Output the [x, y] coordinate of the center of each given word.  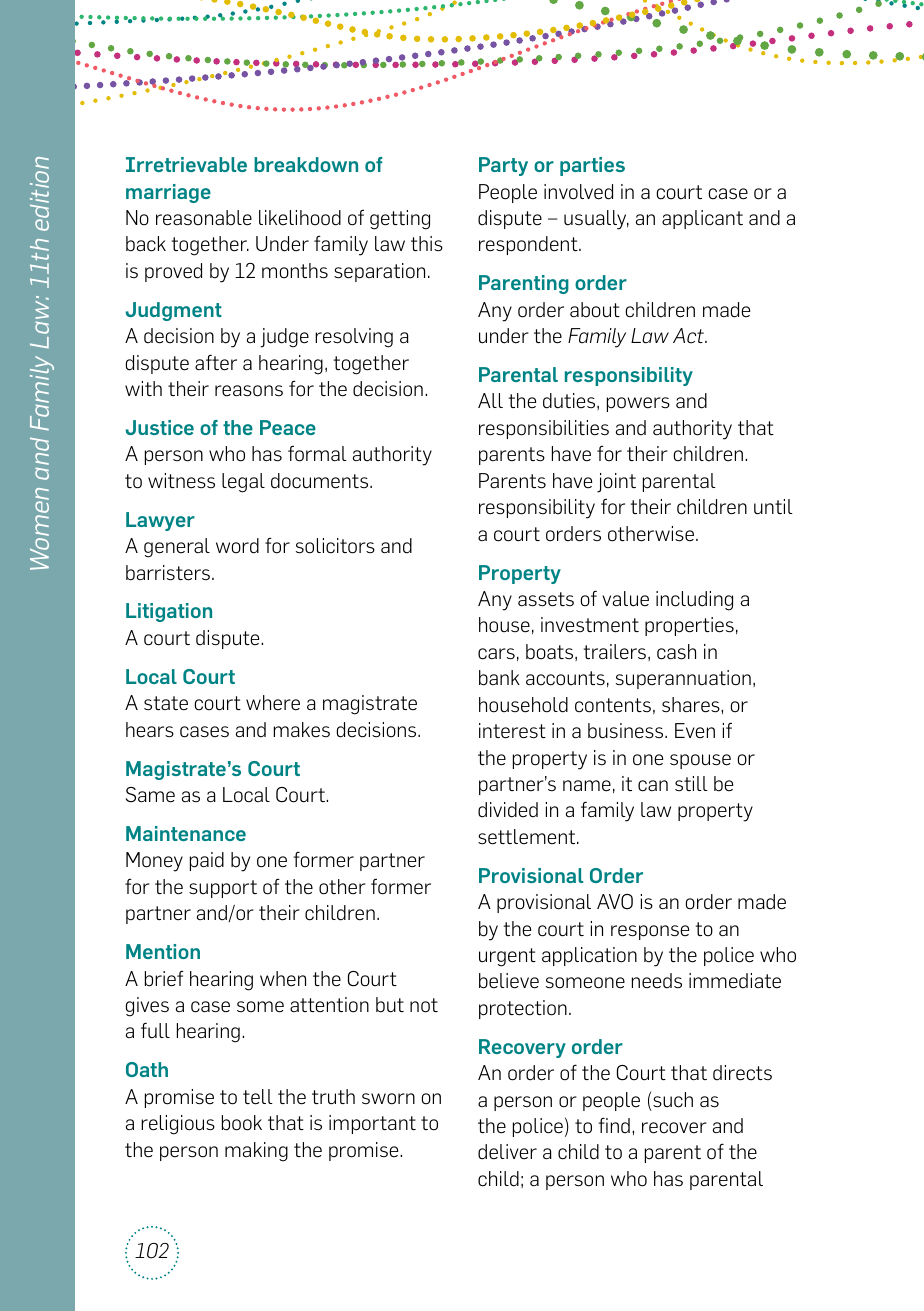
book [242, 1123]
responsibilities [544, 429]
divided [508, 810]
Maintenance [186, 833]
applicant [702, 219]
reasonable [204, 218]
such [673, 1100]
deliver [507, 1152]
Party [503, 166]
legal [243, 483]
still [691, 784]
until [773, 507]
